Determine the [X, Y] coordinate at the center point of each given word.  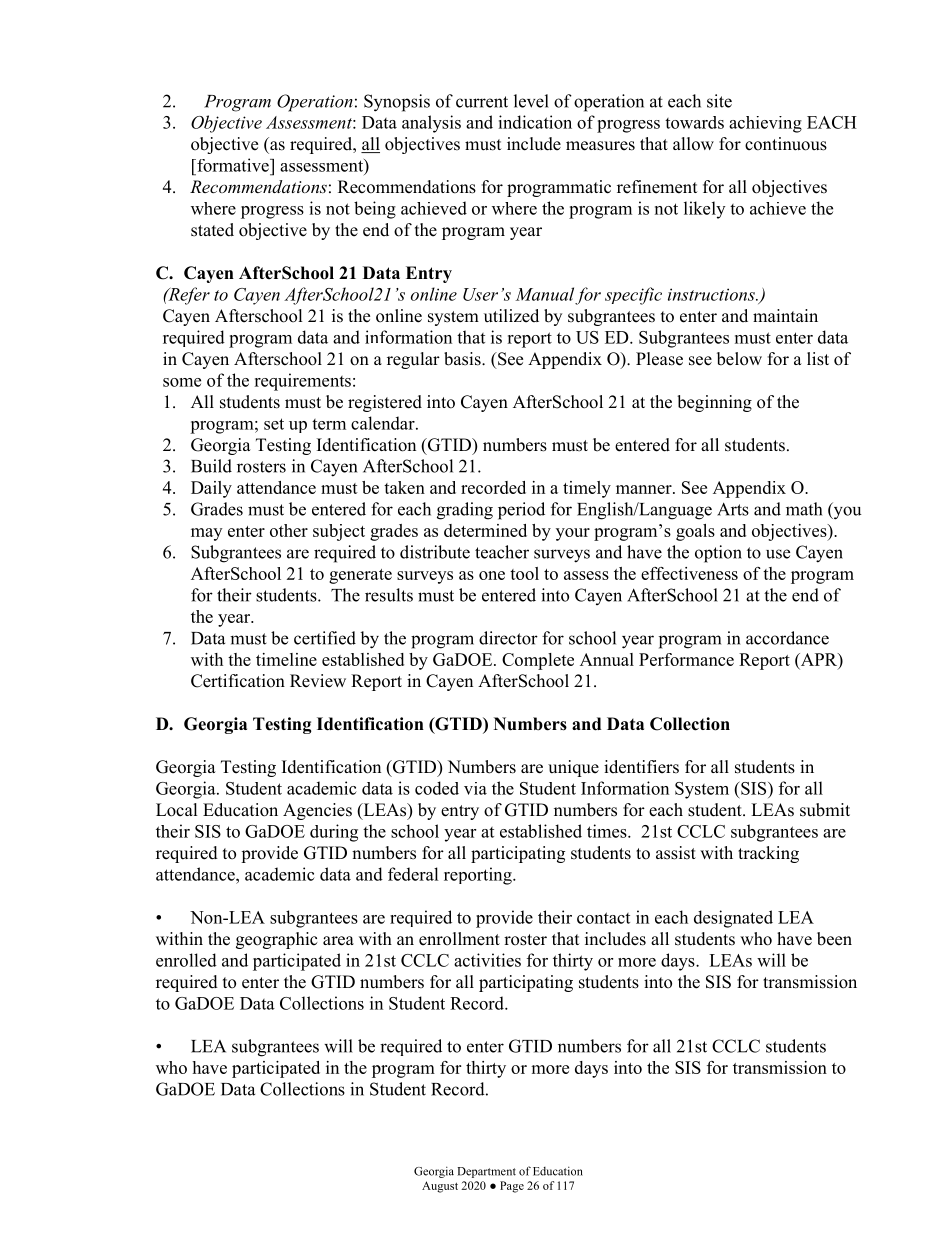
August [440, 1187]
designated [733, 919]
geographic [277, 940]
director [508, 638]
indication [535, 122]
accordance [787, 638]
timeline [286, 659]
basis [463, 359]
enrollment [459, 939]
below [739, 359]
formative [233, 165]
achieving [765, 124]
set [274, 424]
